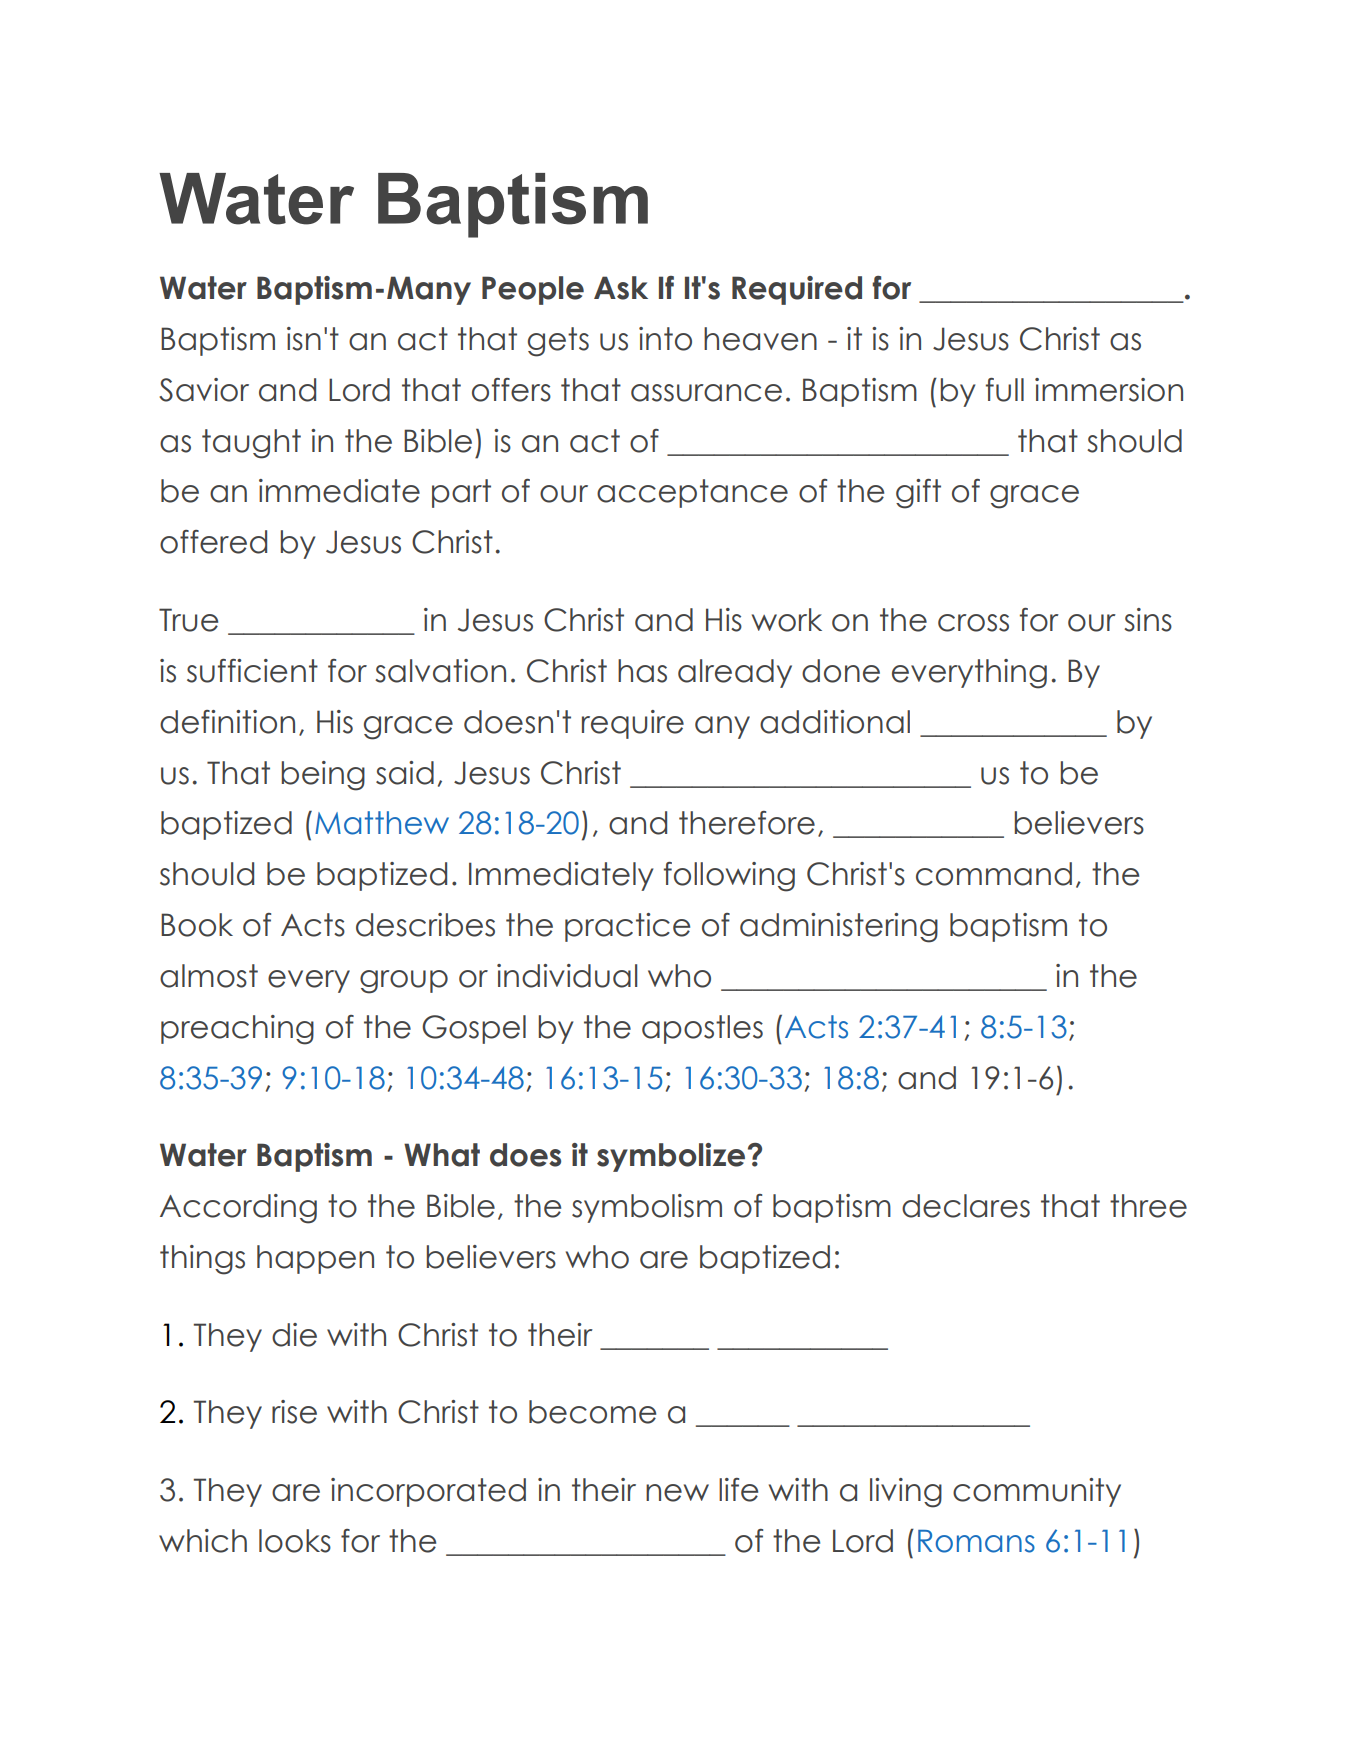 Image resolution: width=1354 pixels, height=1753 pixels. I want to click on symbolize, so click(671, 1157).
